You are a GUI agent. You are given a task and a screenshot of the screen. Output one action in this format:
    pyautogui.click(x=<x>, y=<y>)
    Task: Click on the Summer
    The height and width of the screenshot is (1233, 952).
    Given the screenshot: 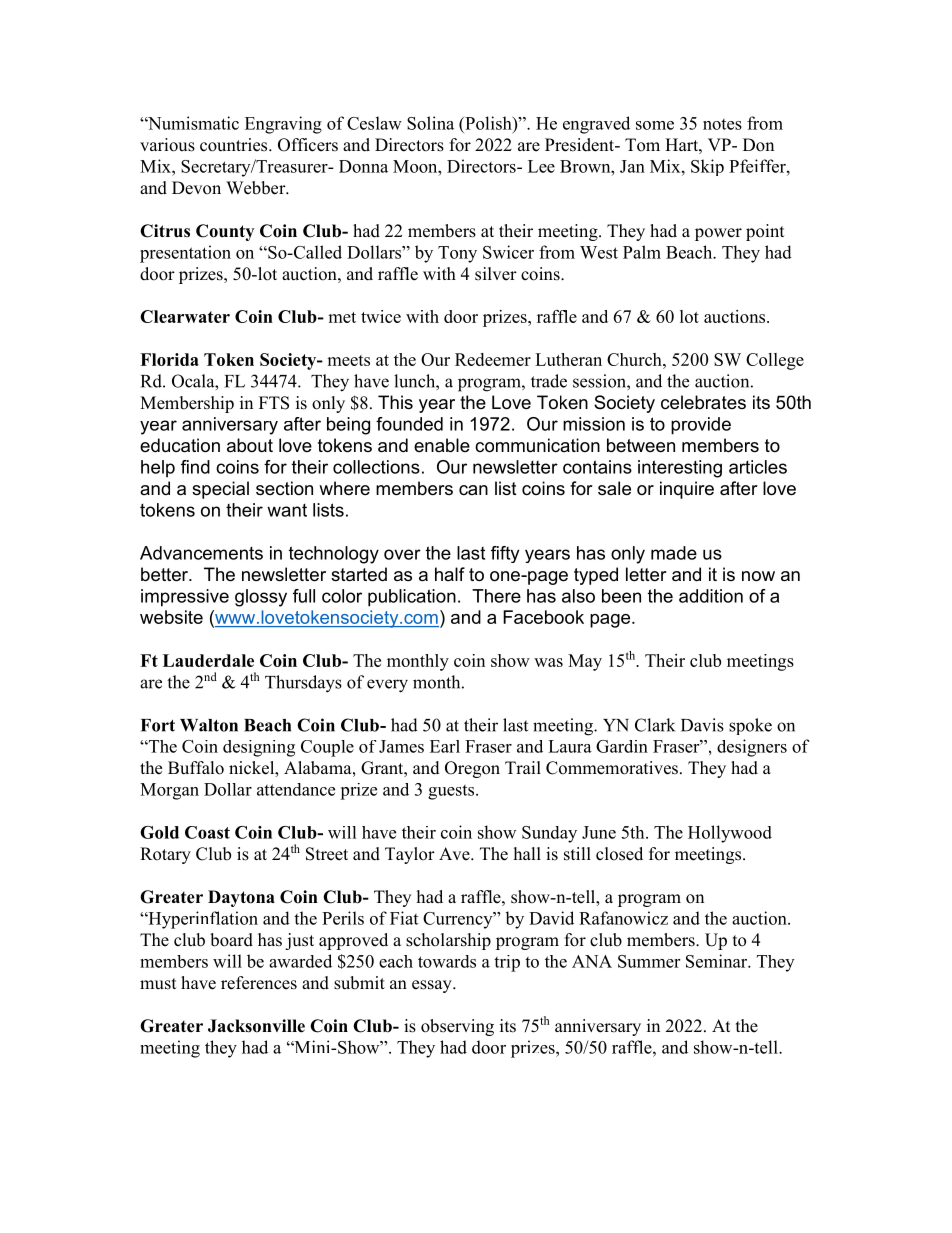 What is the action you would take?
    pyautogui.click(x=649, y=961)
